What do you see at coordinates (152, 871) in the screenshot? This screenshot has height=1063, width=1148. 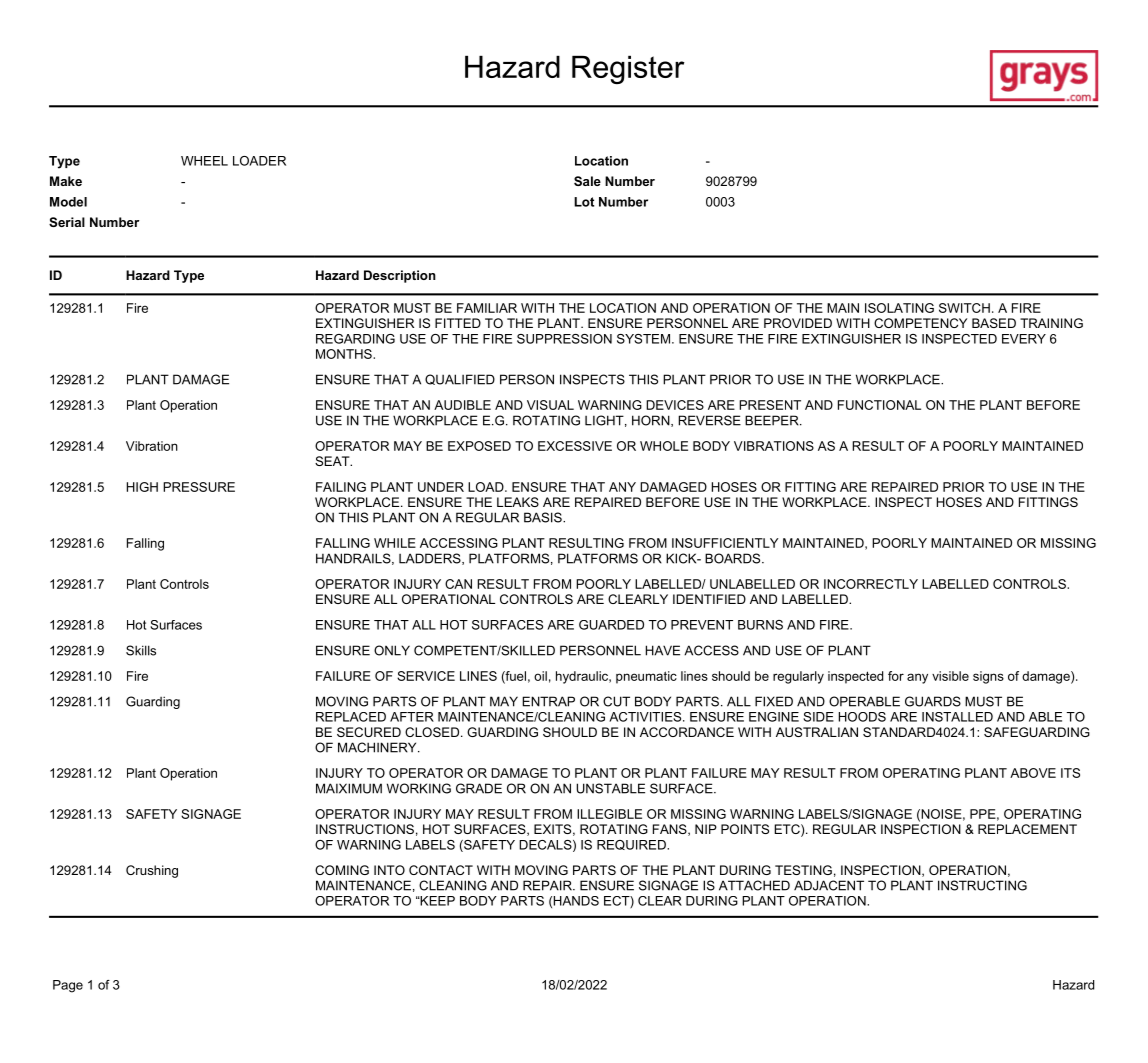 I see `Crushing` at bounding box center [152, 871].
